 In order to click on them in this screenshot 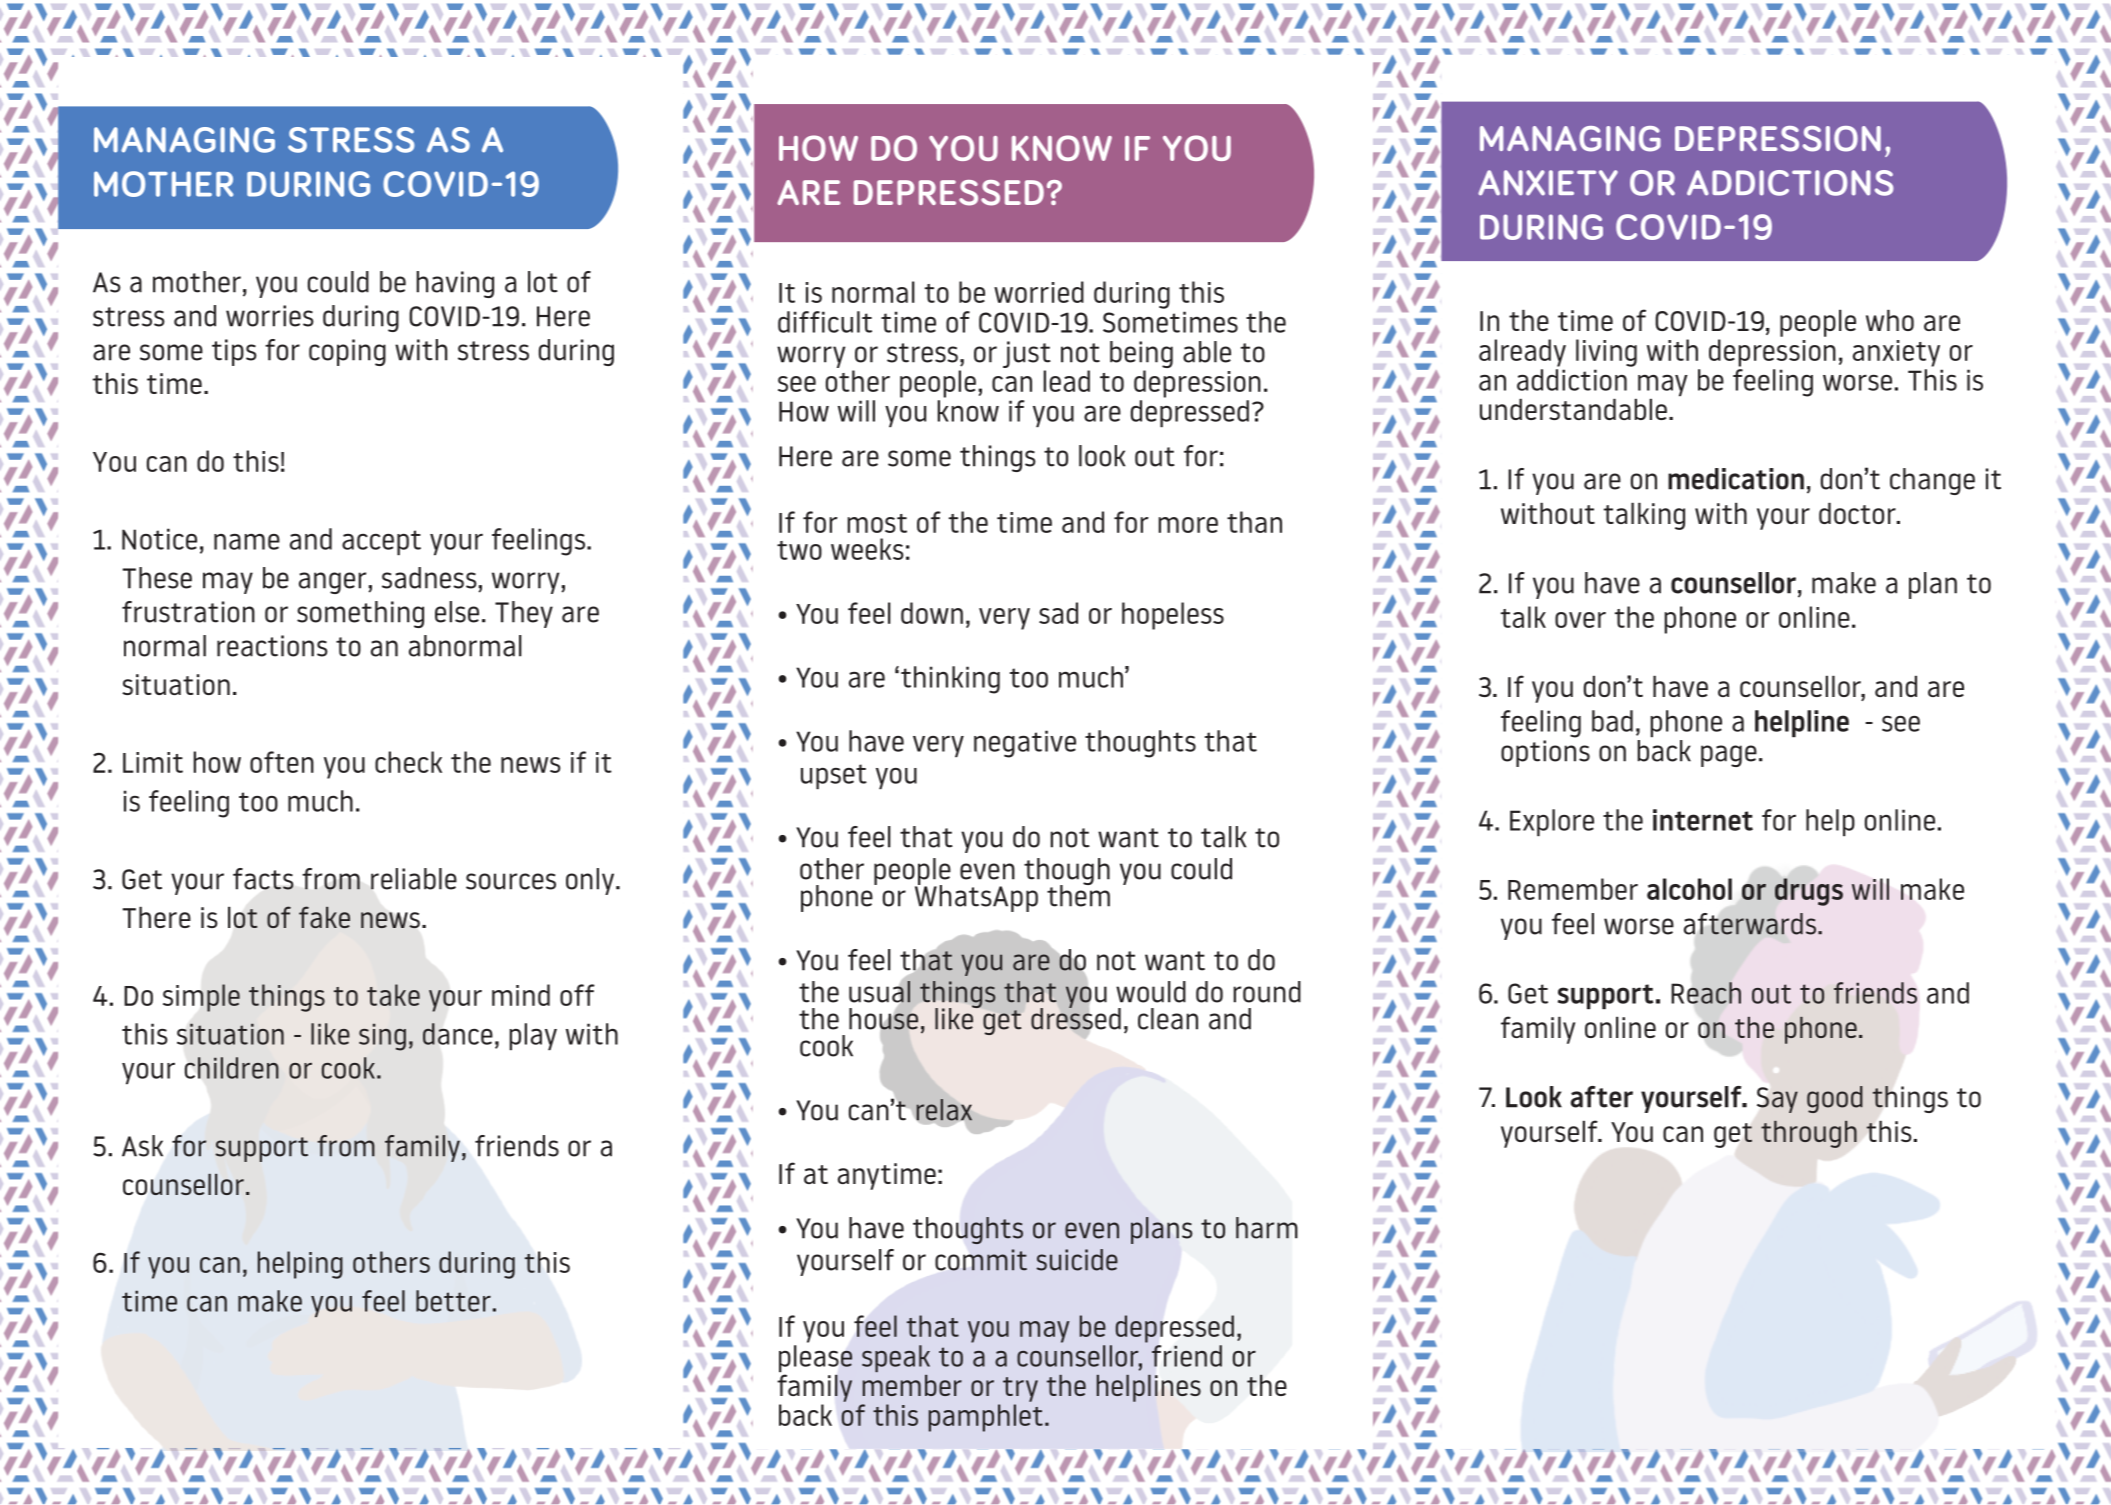, I will do `click(1078, 895)`.
